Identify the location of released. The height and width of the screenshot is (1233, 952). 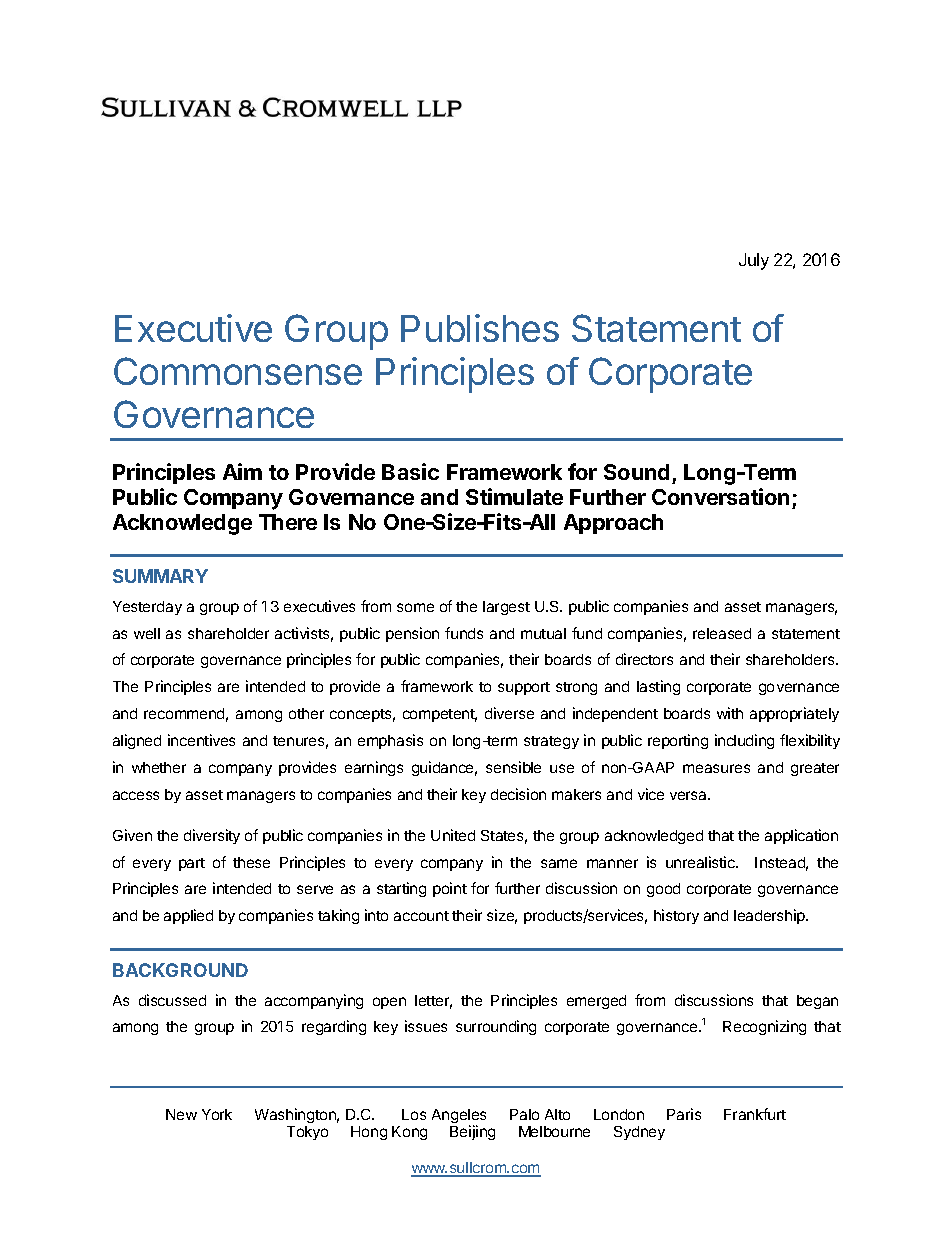
(722, 633).
